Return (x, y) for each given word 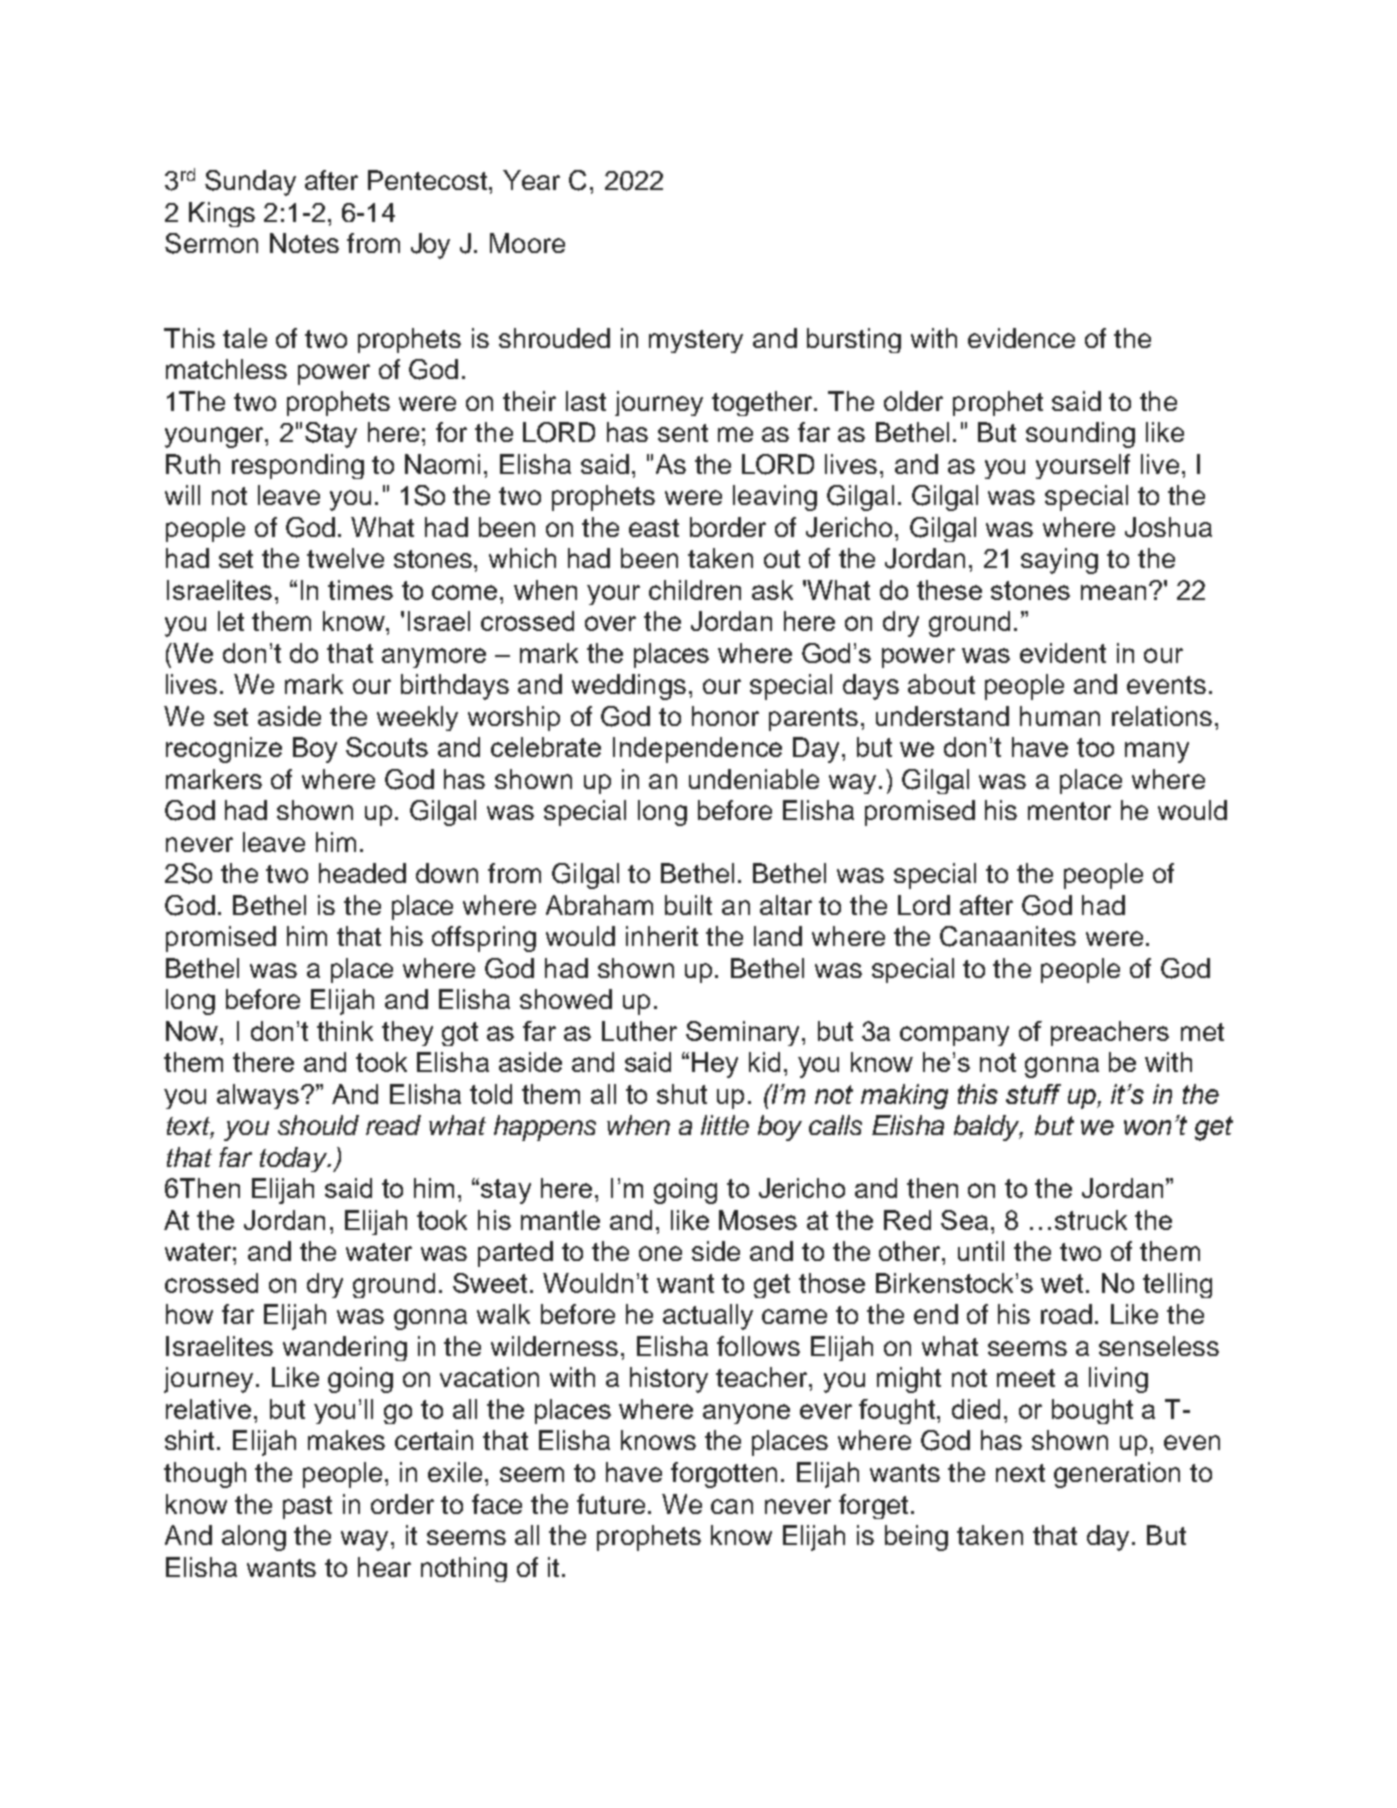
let (231, 621)
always (259, 1096)
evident (1063, 653)
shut (682, 1094)
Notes (304, 243)
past (307, 1507)
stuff (1033, 1094)
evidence (1021, 338)
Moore (527, 243)
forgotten (724, 1475)
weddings (629, 687)
